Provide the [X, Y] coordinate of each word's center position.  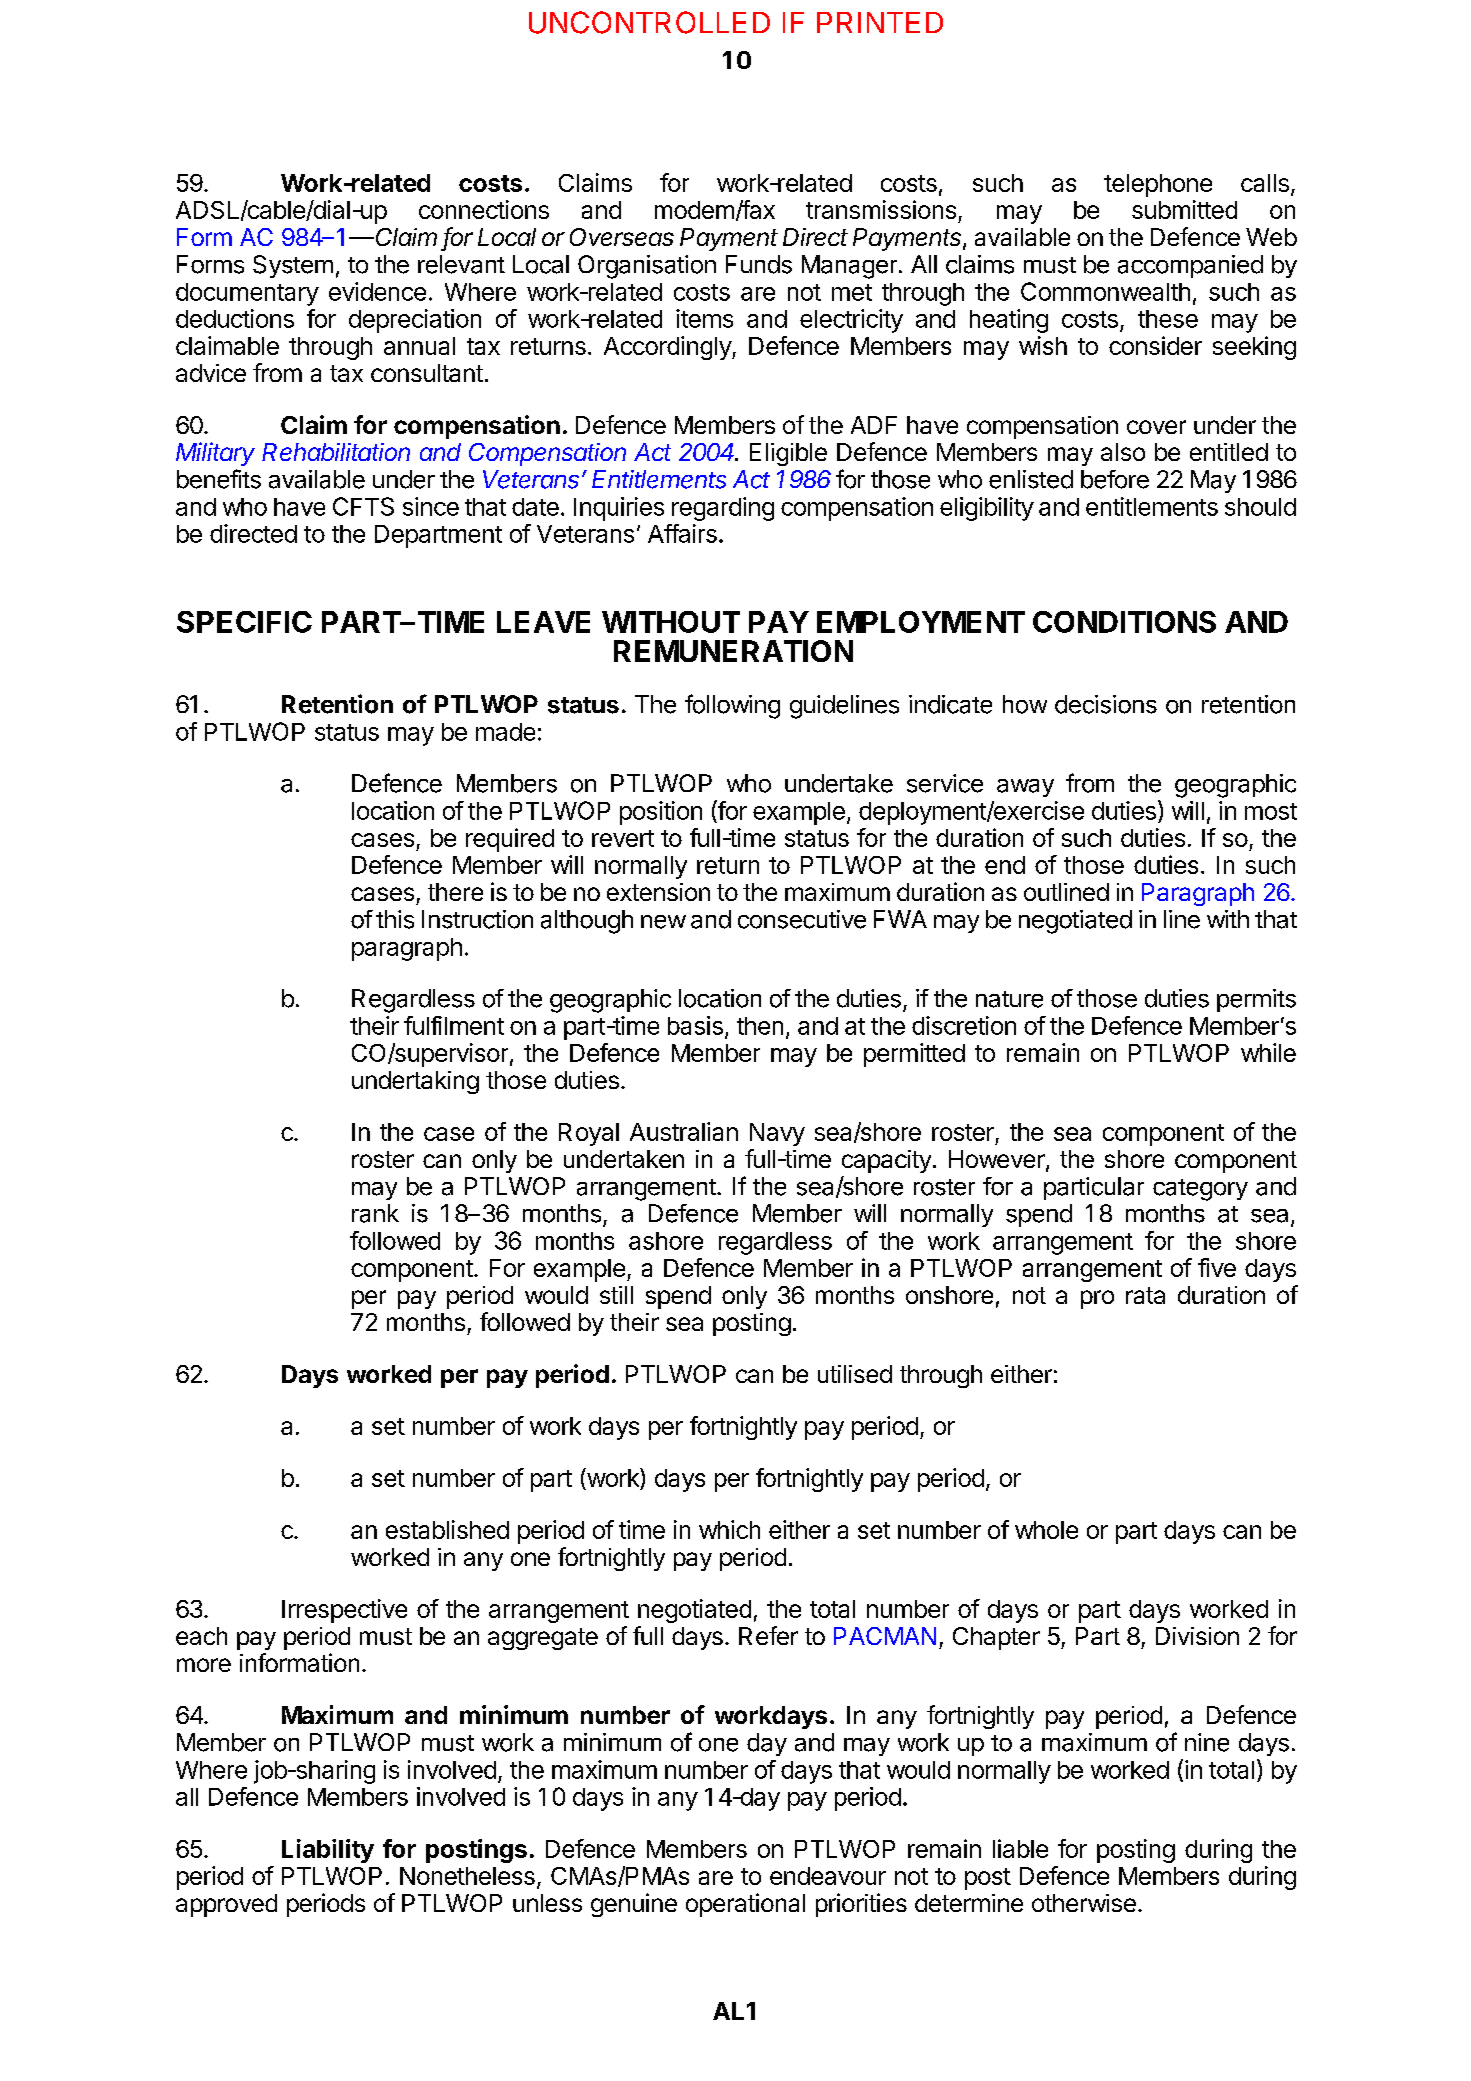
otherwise [1084, 1903]
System [293, 266]
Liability [328, 1851]
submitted [1184, 209]
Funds [759, 264]
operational [745, 1905]
